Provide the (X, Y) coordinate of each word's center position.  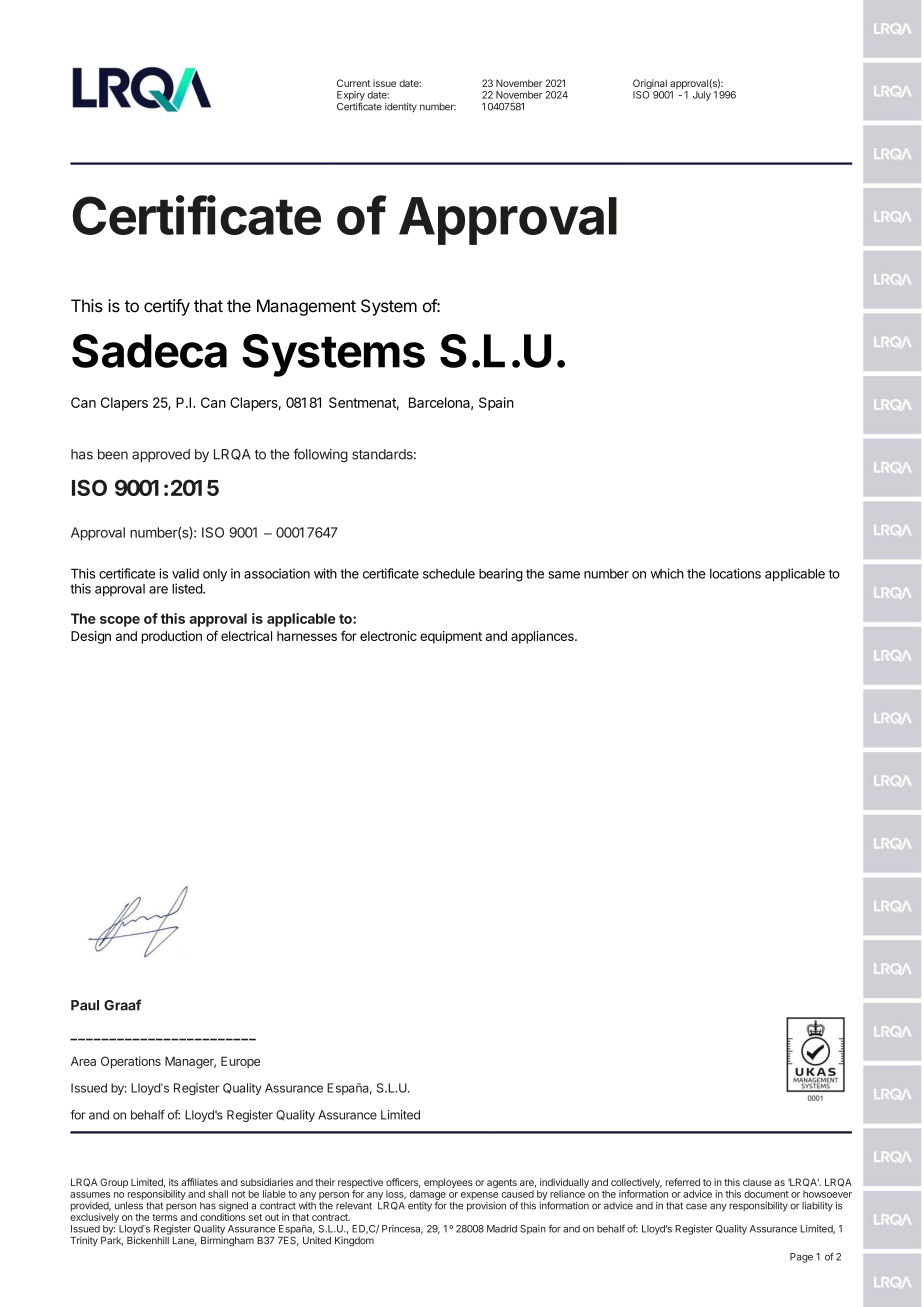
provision (486, 1207)
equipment (451, 637)
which (667, 573)
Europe (240, 1062)
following (320, 455)
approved (161, 455)
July (702, 96)
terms (165, 1217)
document (766, 1194)
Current (353, 83)
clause (757, 1182)
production (172, 637)
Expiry (351, 97)
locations (735, 573)
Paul (85, 1005)
